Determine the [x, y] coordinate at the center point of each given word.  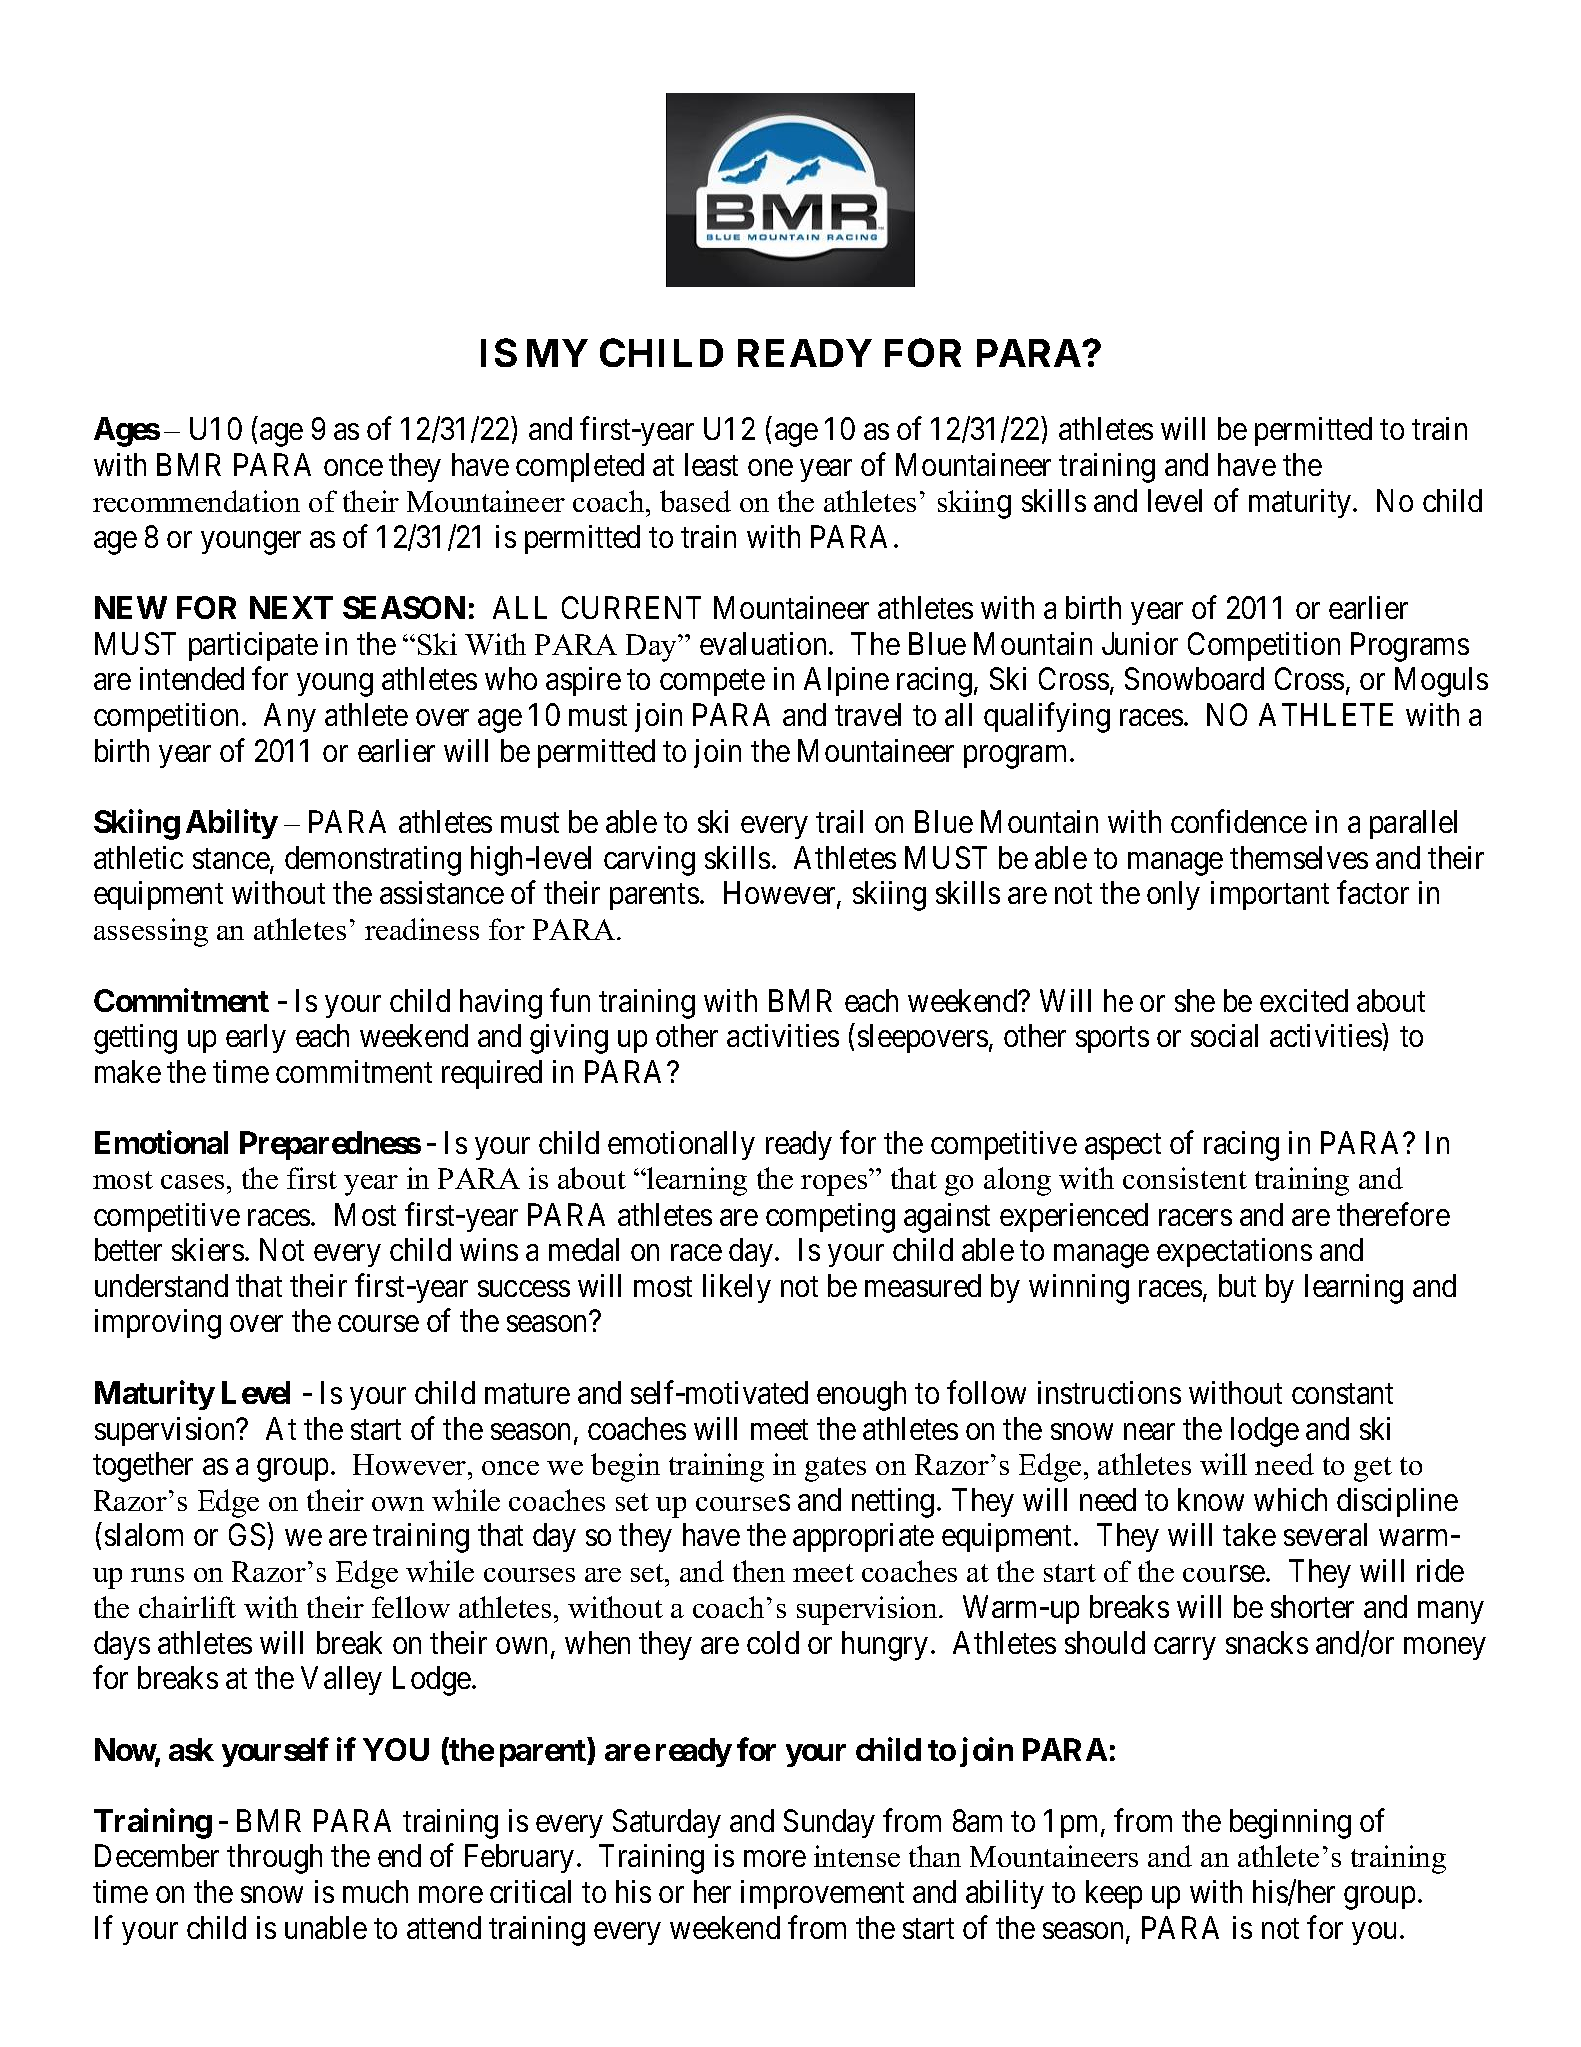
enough [861, 1396]
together [143, 1467]
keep [1114, 1894]
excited [1304, 1000]
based [695, 501]
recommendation [196, 501]
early [256, 1038]
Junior [1140, 643]
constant [1342, 1394]
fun [570, 1000]
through [274, 1859]
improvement [822, 1894]
